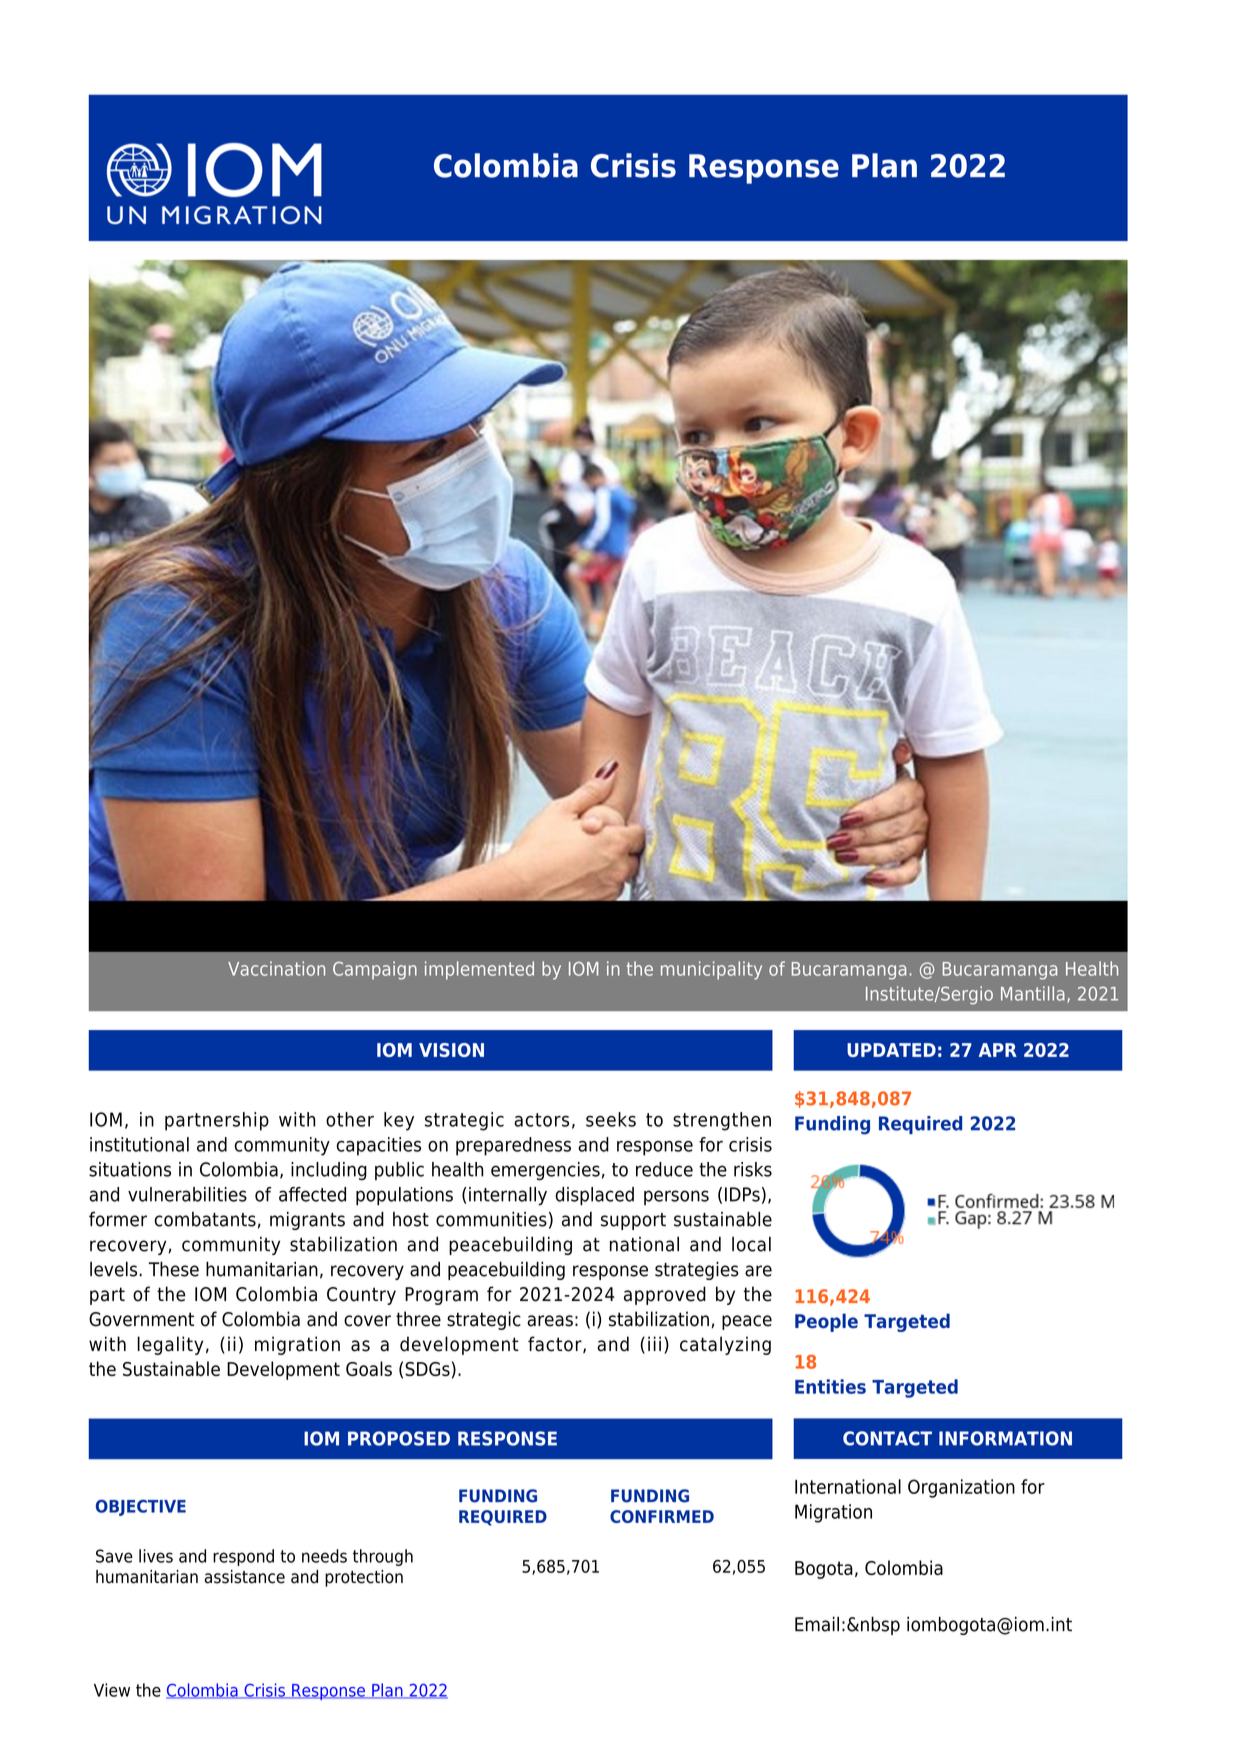 This screenshot has height=1759, width=1243. I want to click on combatants, so click(205, 1219).
